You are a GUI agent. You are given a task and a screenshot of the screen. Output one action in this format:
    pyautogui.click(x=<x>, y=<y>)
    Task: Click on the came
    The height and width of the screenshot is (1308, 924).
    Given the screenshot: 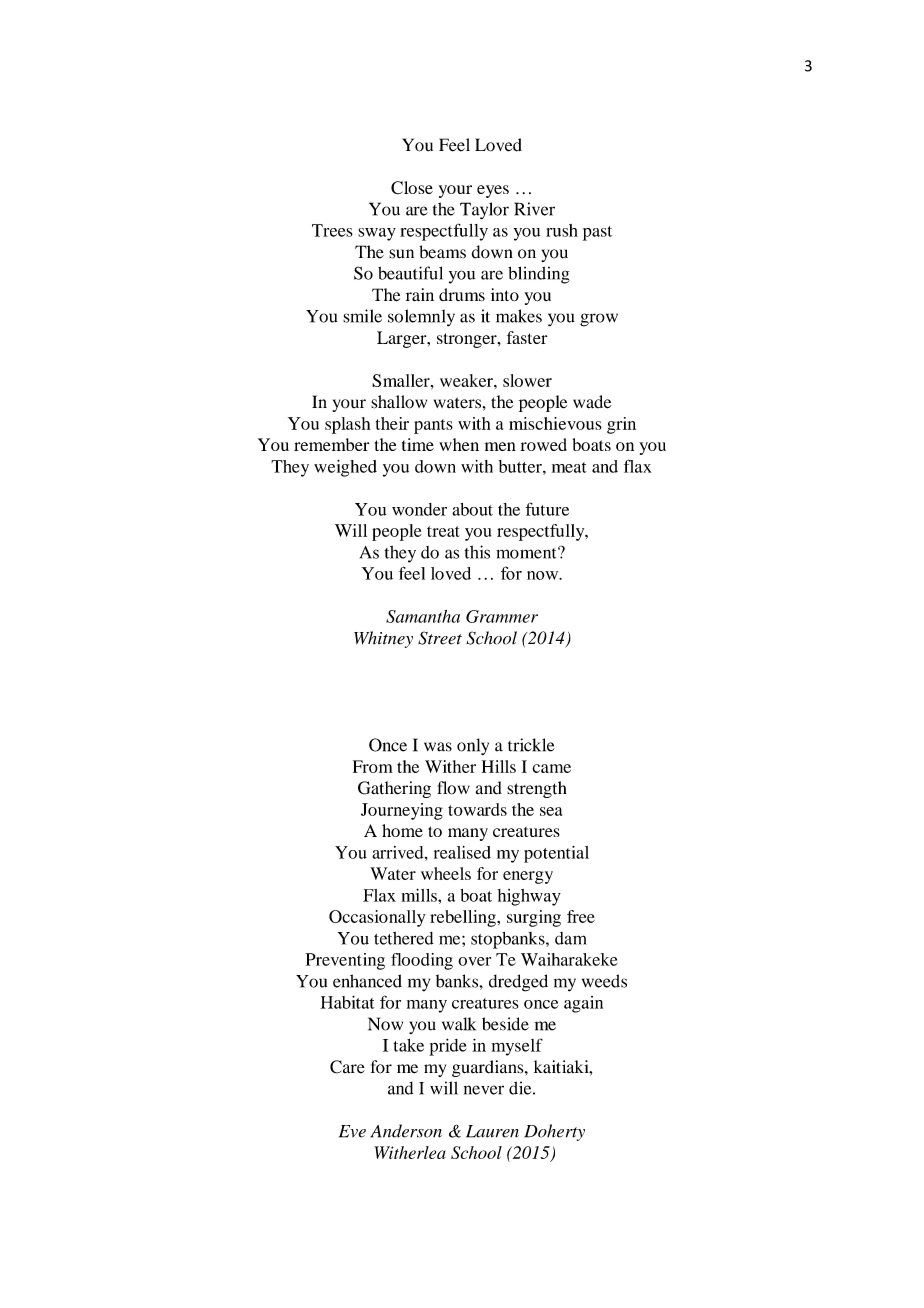 What is the action you would take?
    pyautogui.click(x=551, y=768)
